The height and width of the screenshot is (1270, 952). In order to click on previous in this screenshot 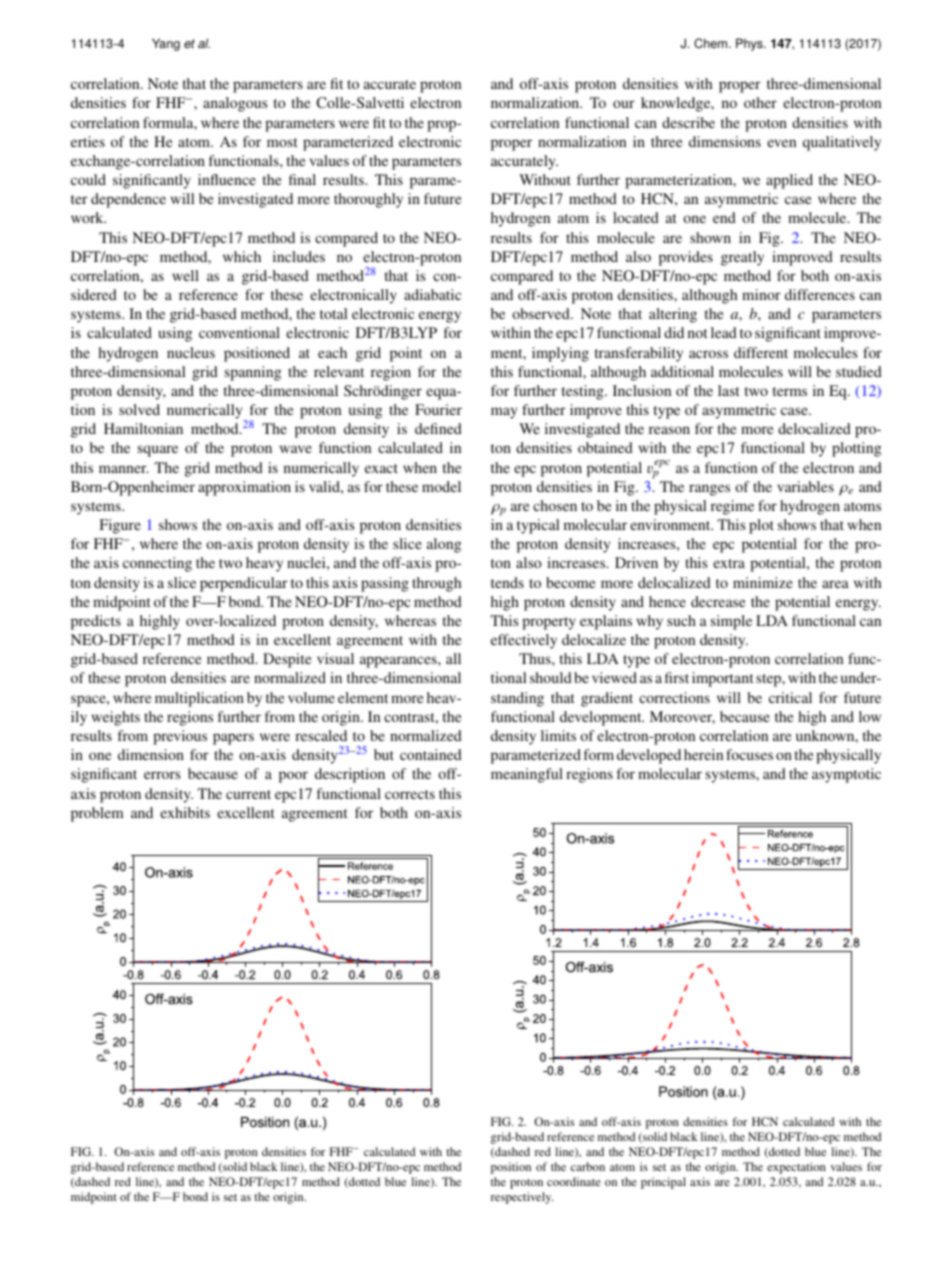, I will do `click(180, 737)`.
